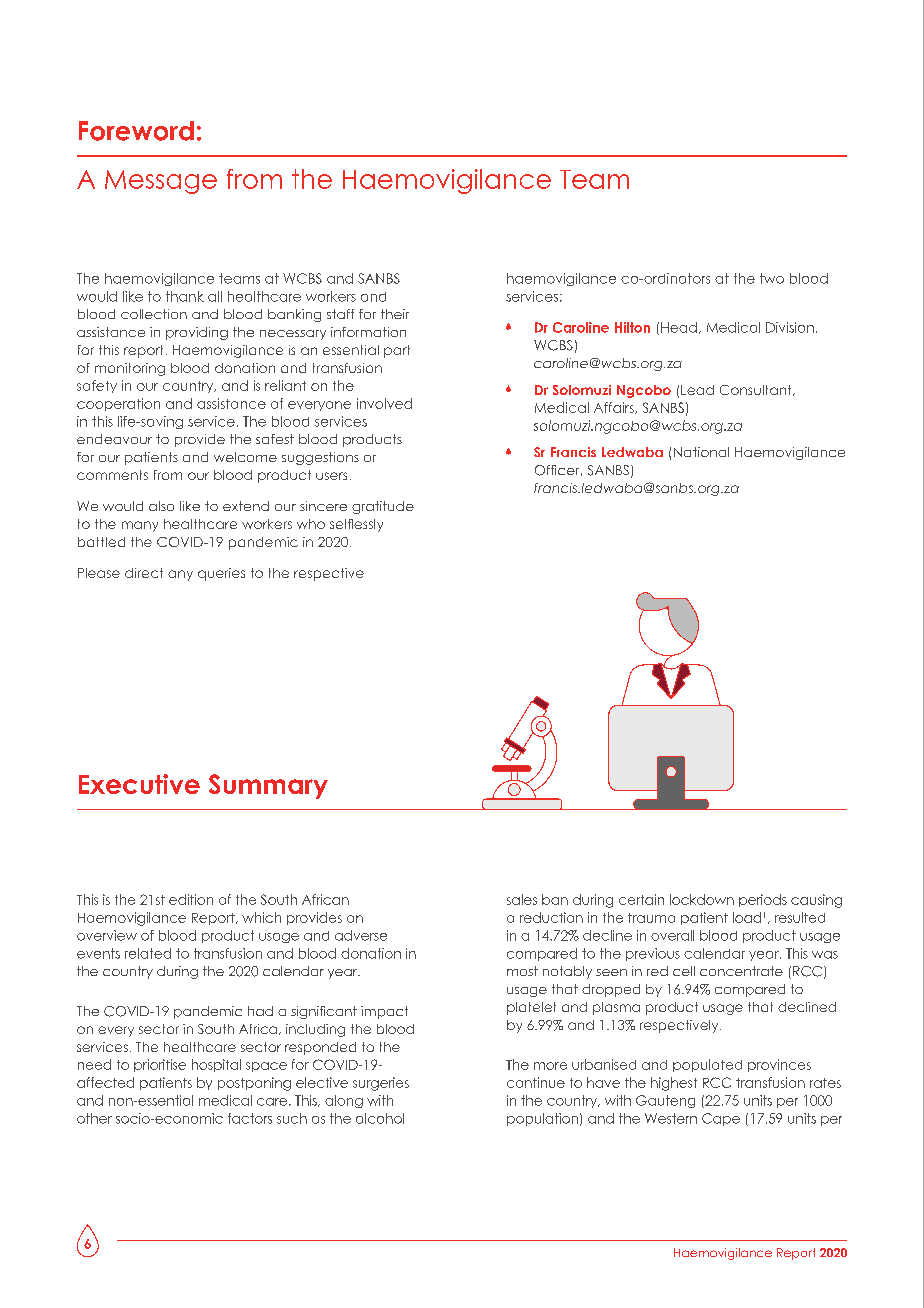 This document has height=1308, width=924. I want to click on Executive, so click(139, 784).
